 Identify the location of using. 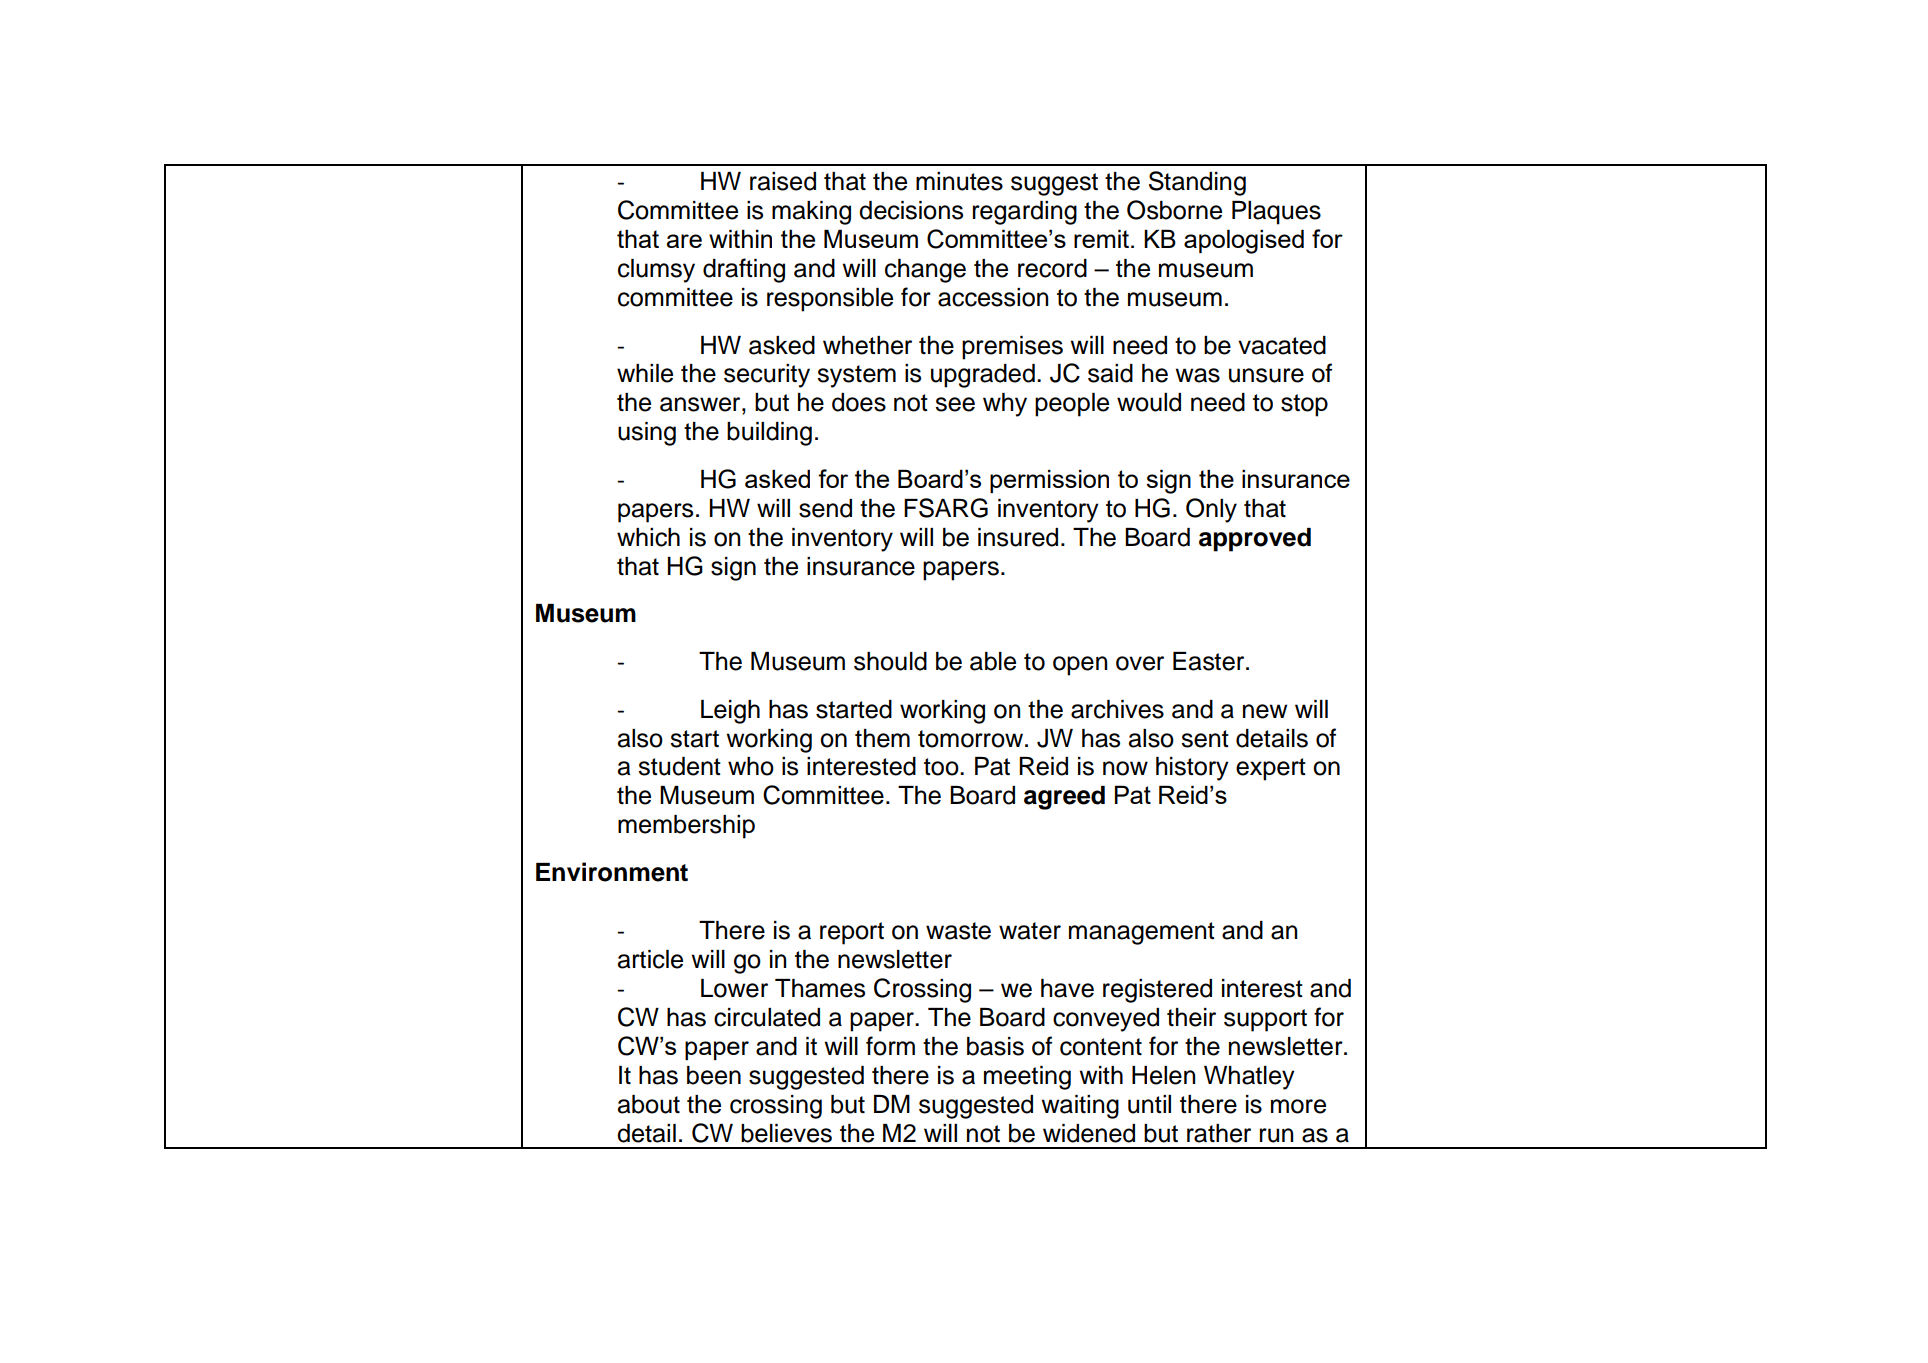
(647, 434).
